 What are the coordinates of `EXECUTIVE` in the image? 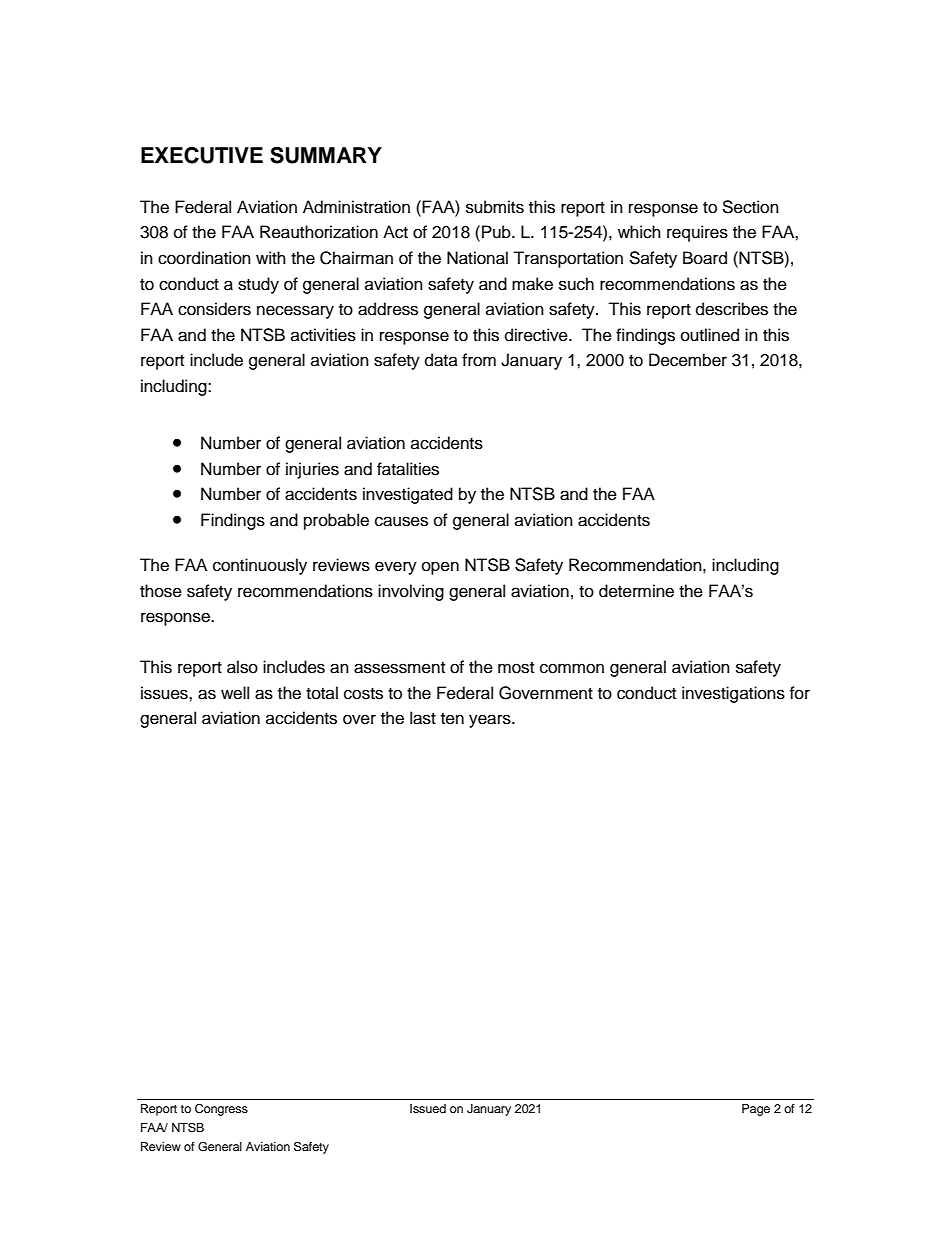 It's located at (202, 155).
